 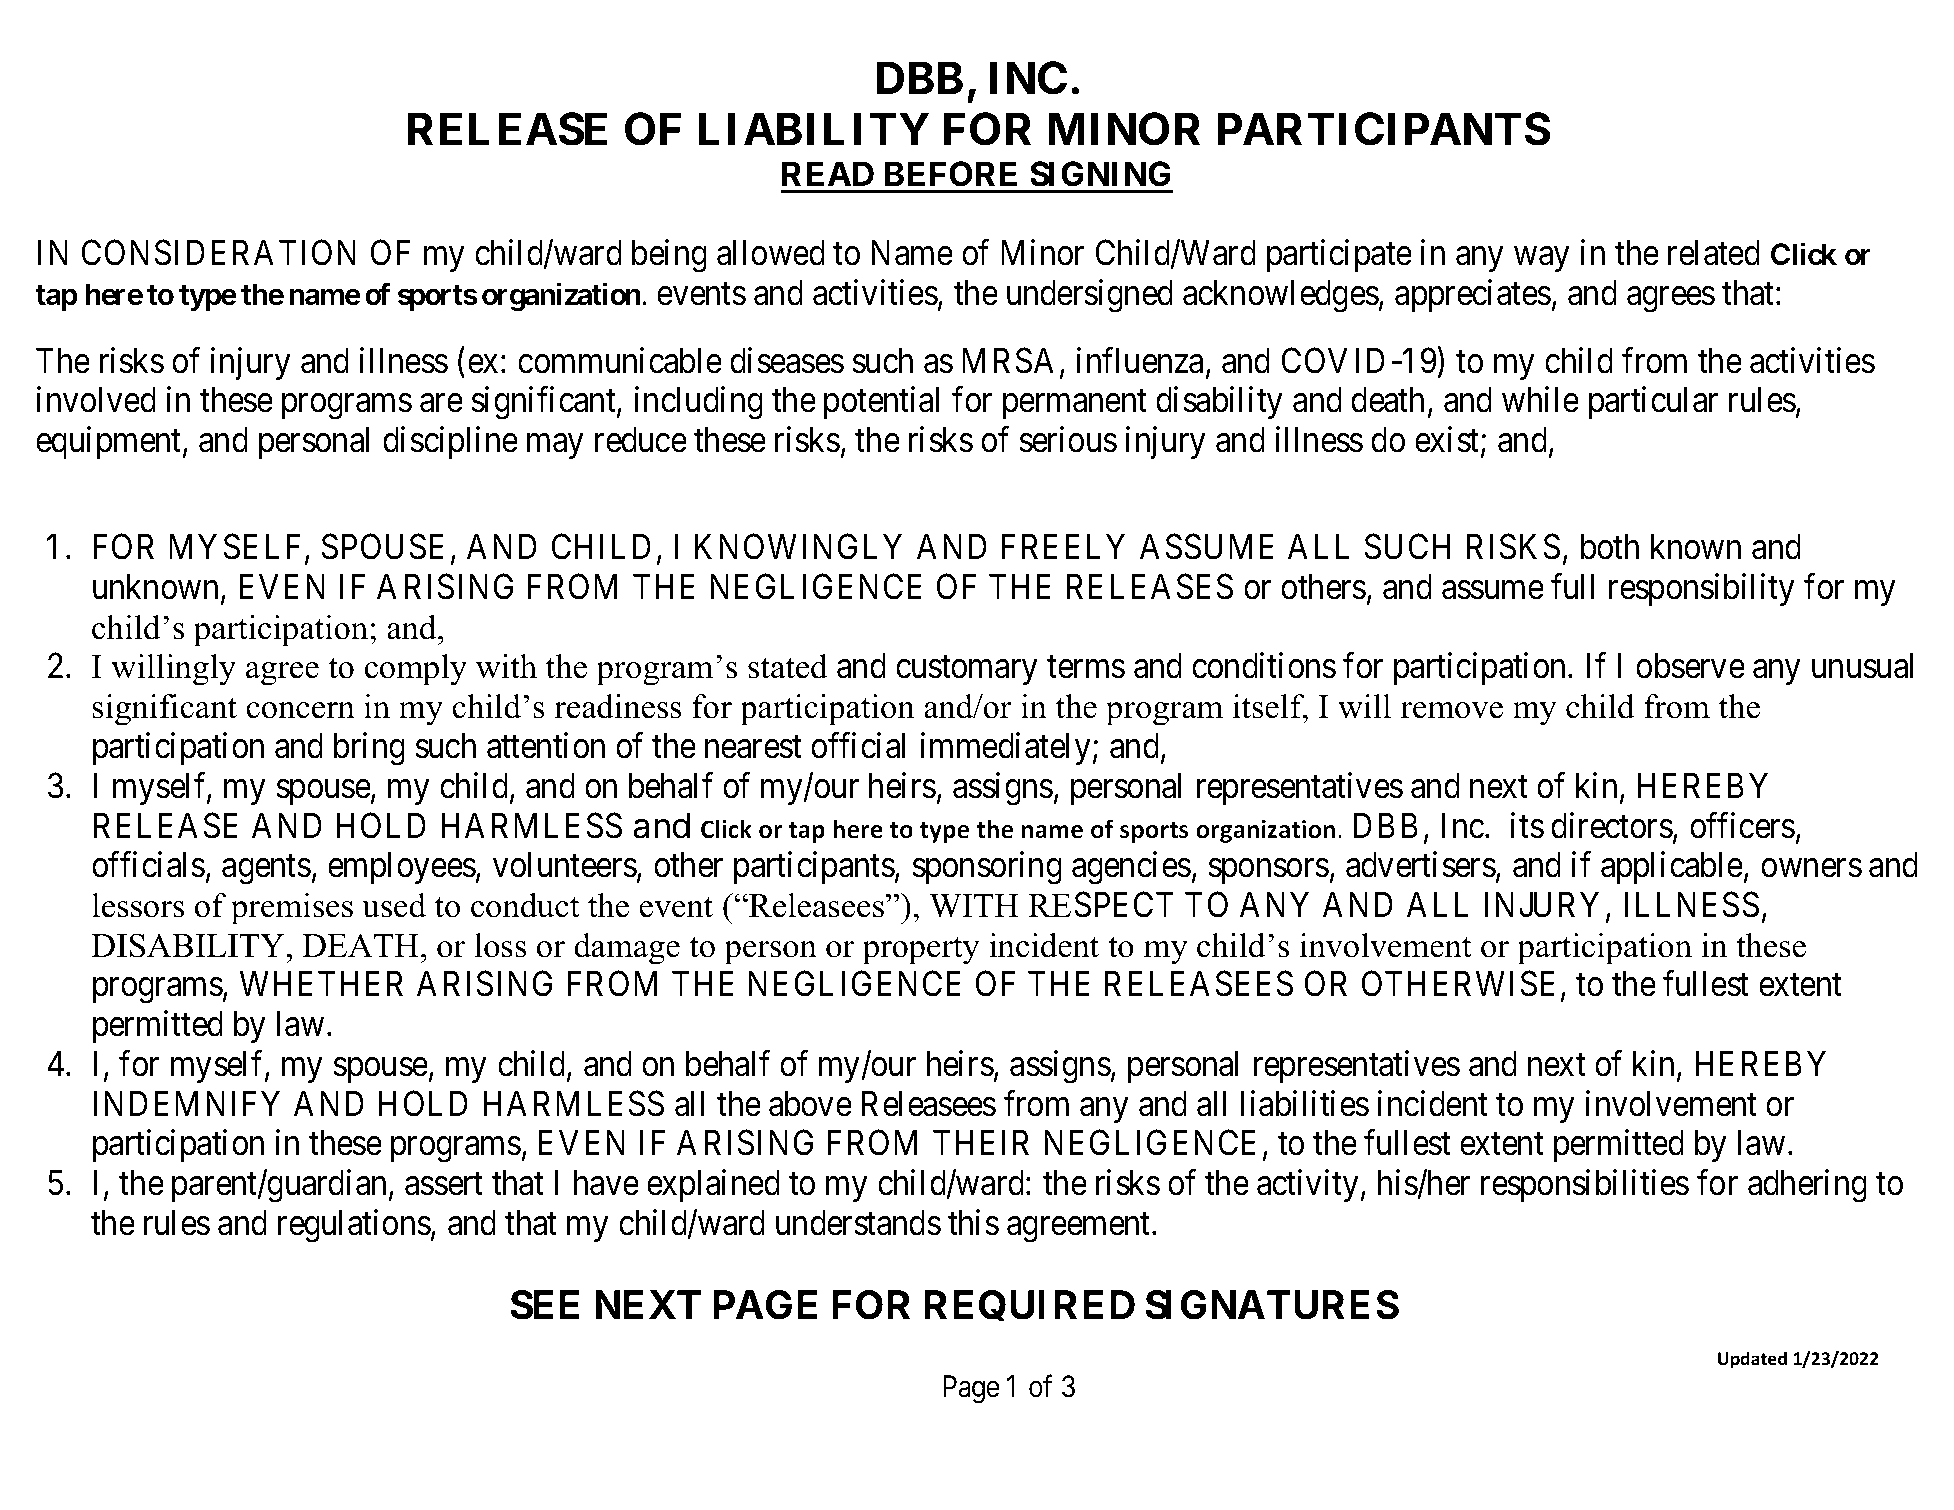 I want to click on REQUIRED, so click(x=1029, y=1306).
